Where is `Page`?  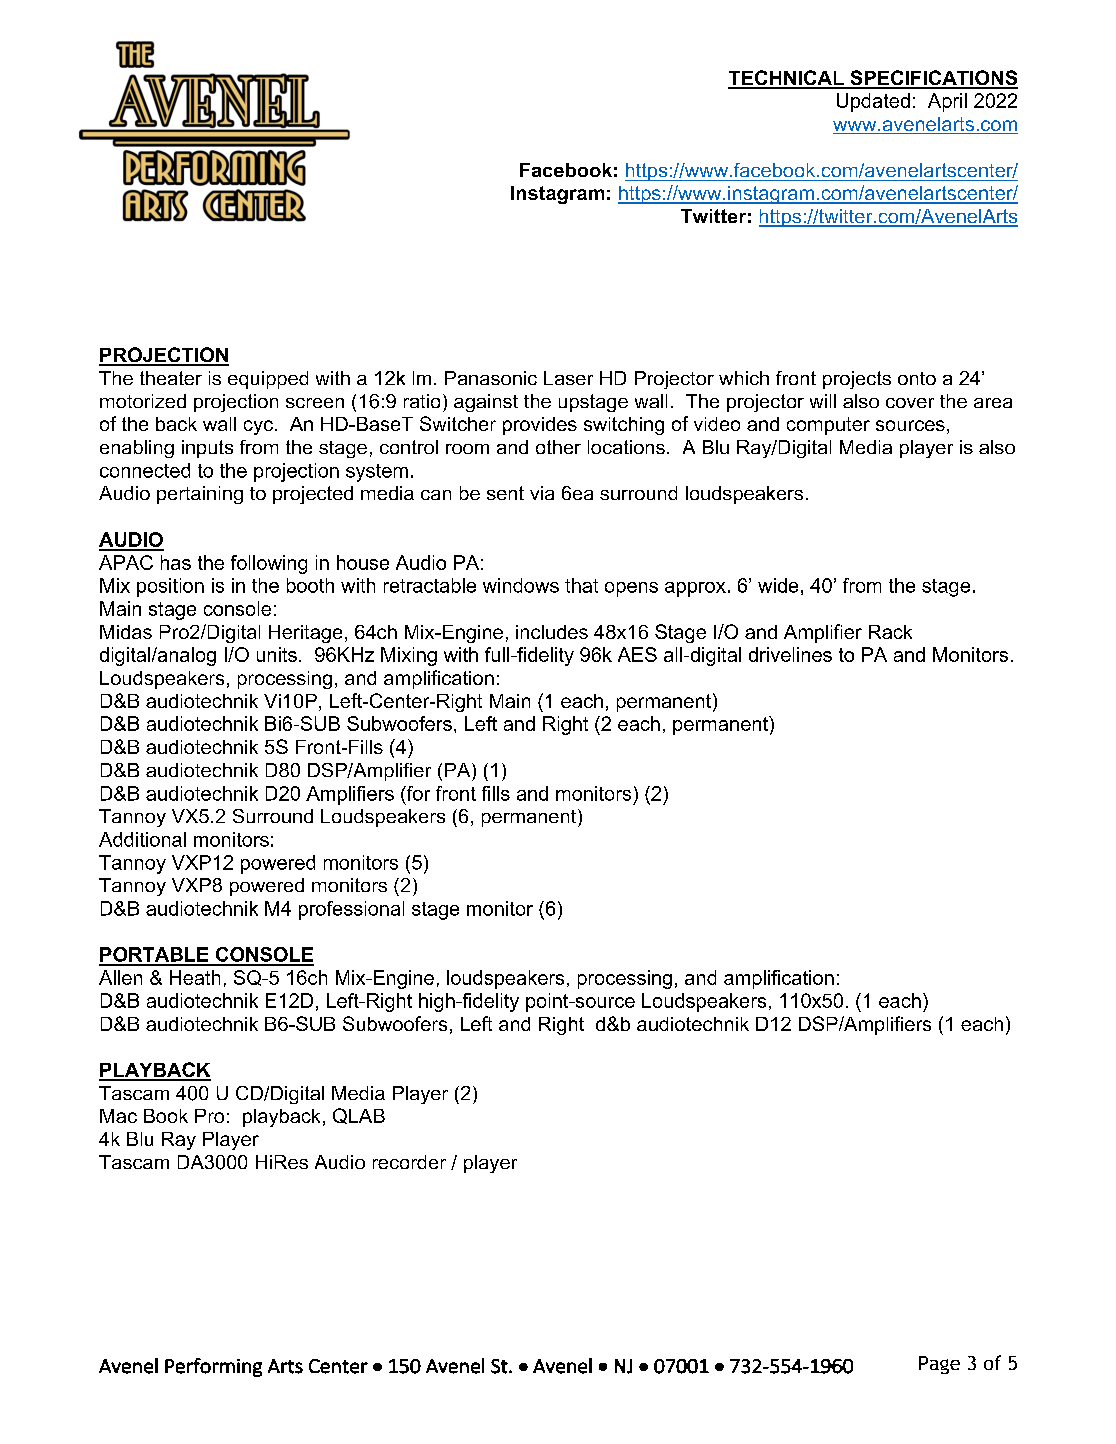 Page is located at coordinates (939, 1365).
